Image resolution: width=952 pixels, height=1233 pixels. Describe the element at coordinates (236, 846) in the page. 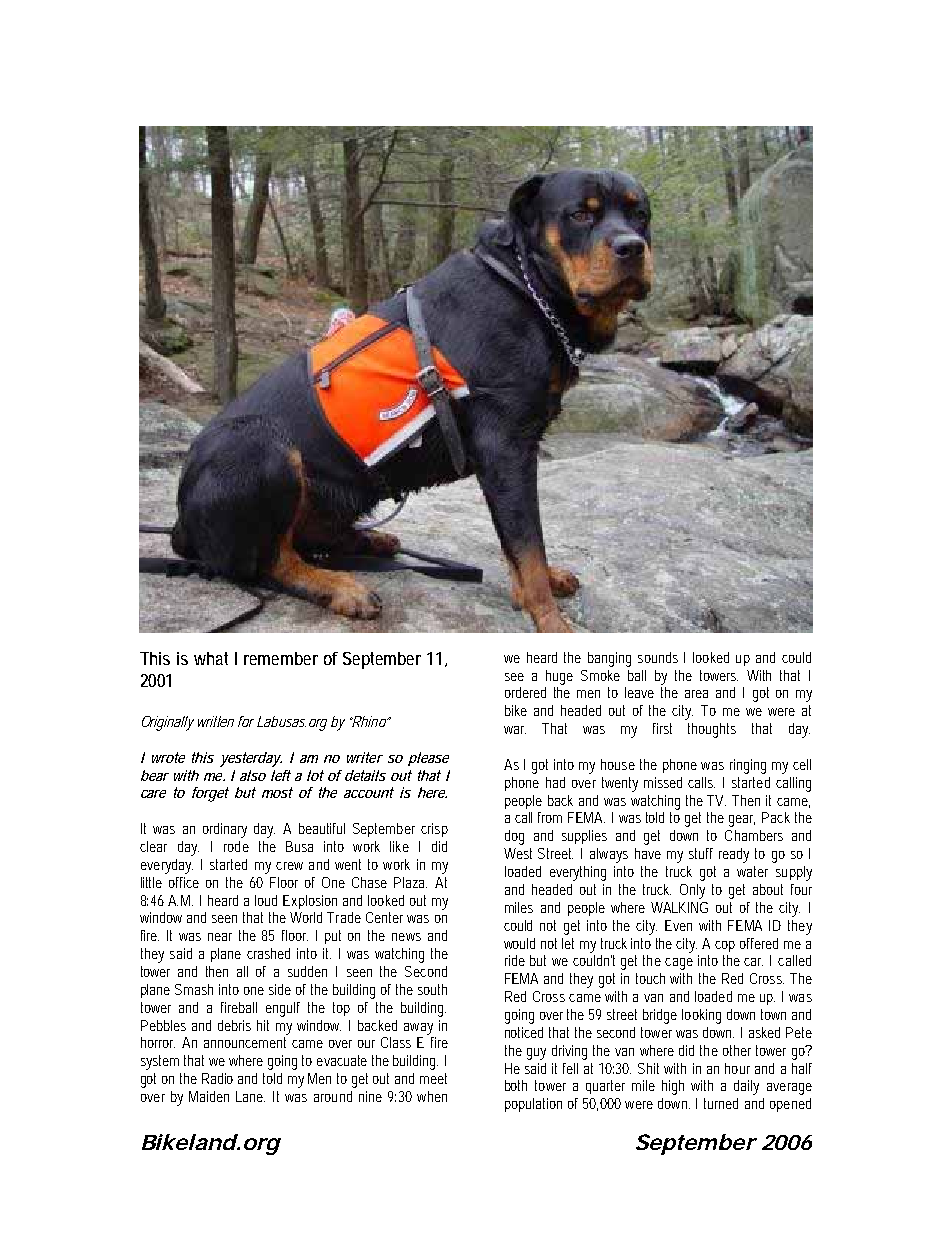

I see `rode` at that location.
